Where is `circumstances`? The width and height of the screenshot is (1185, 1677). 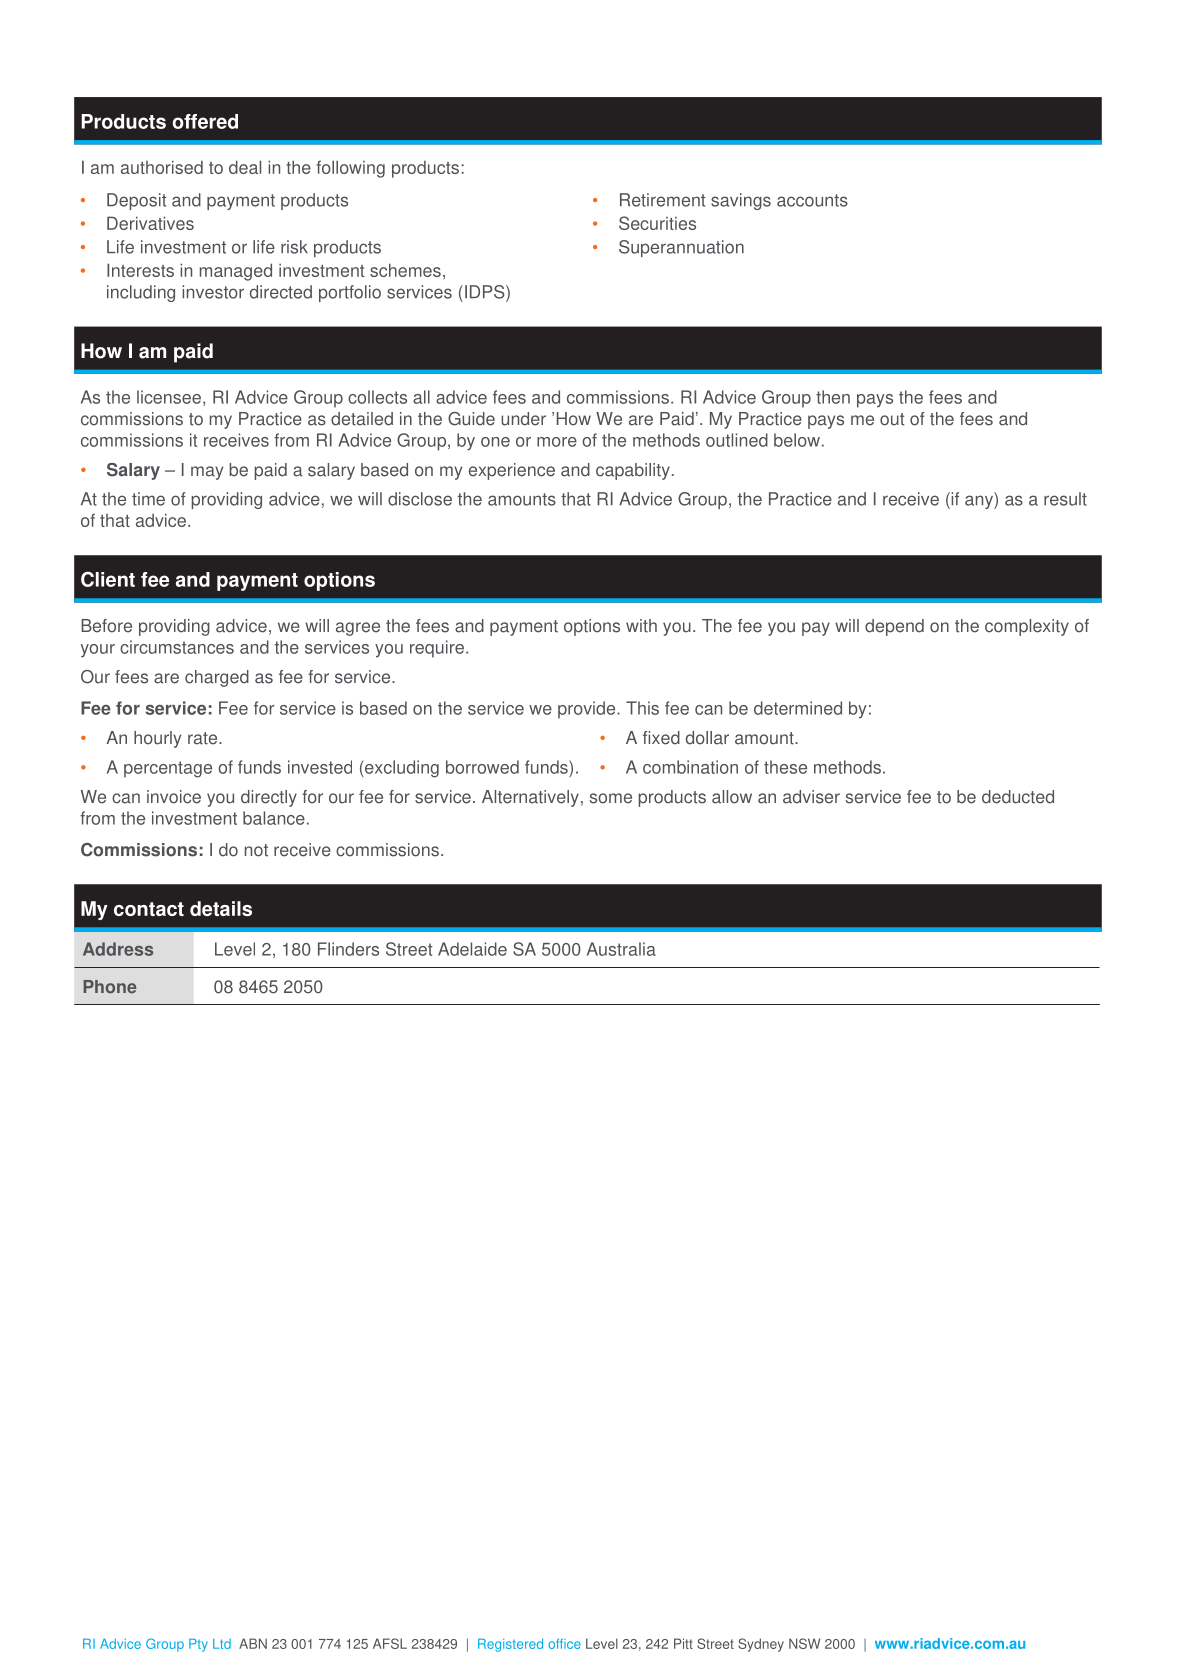
circumstances is located at coordinates (177, 647).
